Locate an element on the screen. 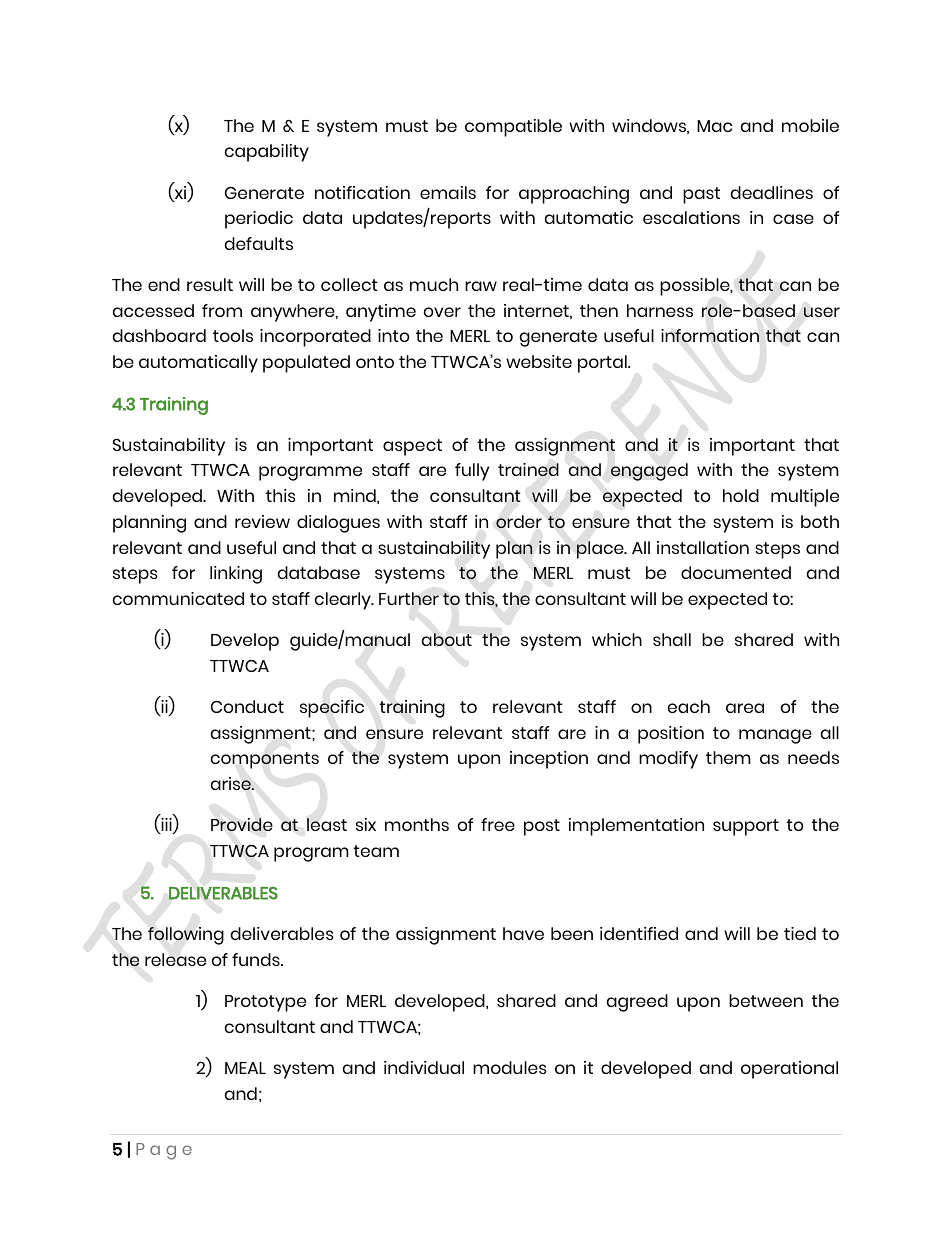 This screenshot has width=952, height=1233. capability is located at coordinates (267, 153).
